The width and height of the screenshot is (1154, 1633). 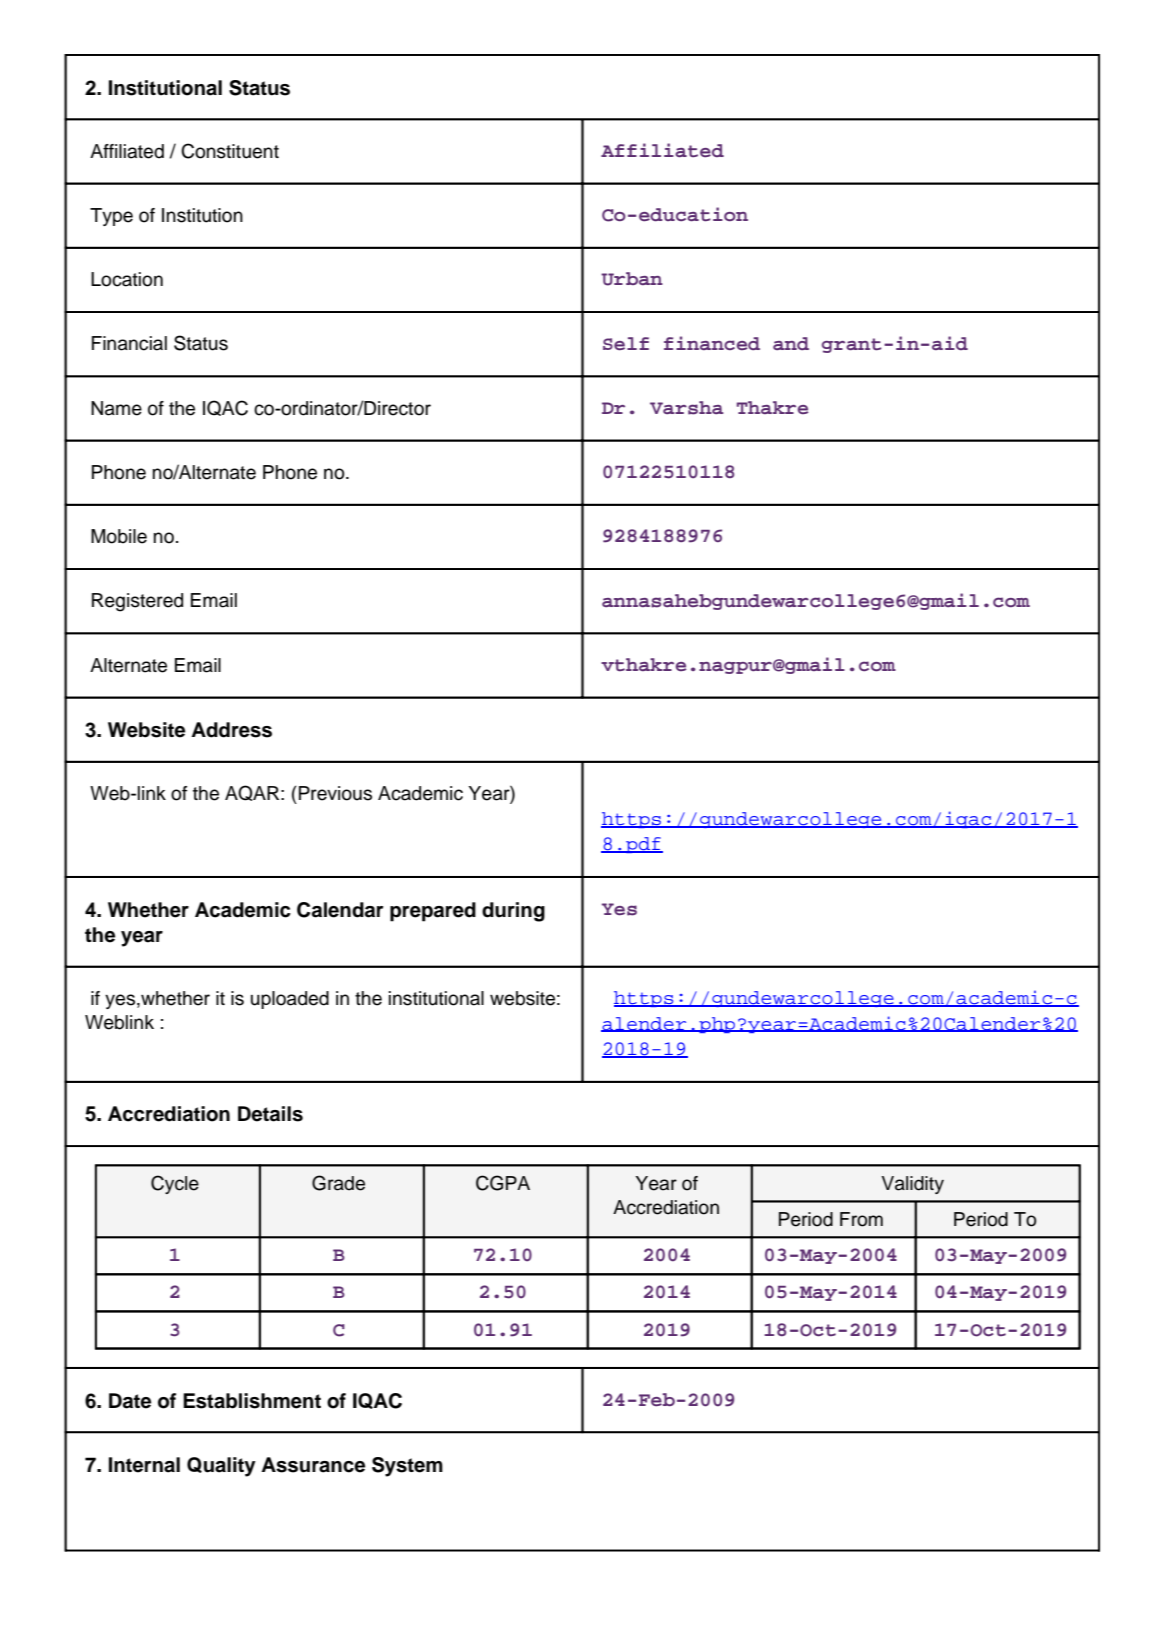 I want to click on Quality, so click(x=221, y=1467).
